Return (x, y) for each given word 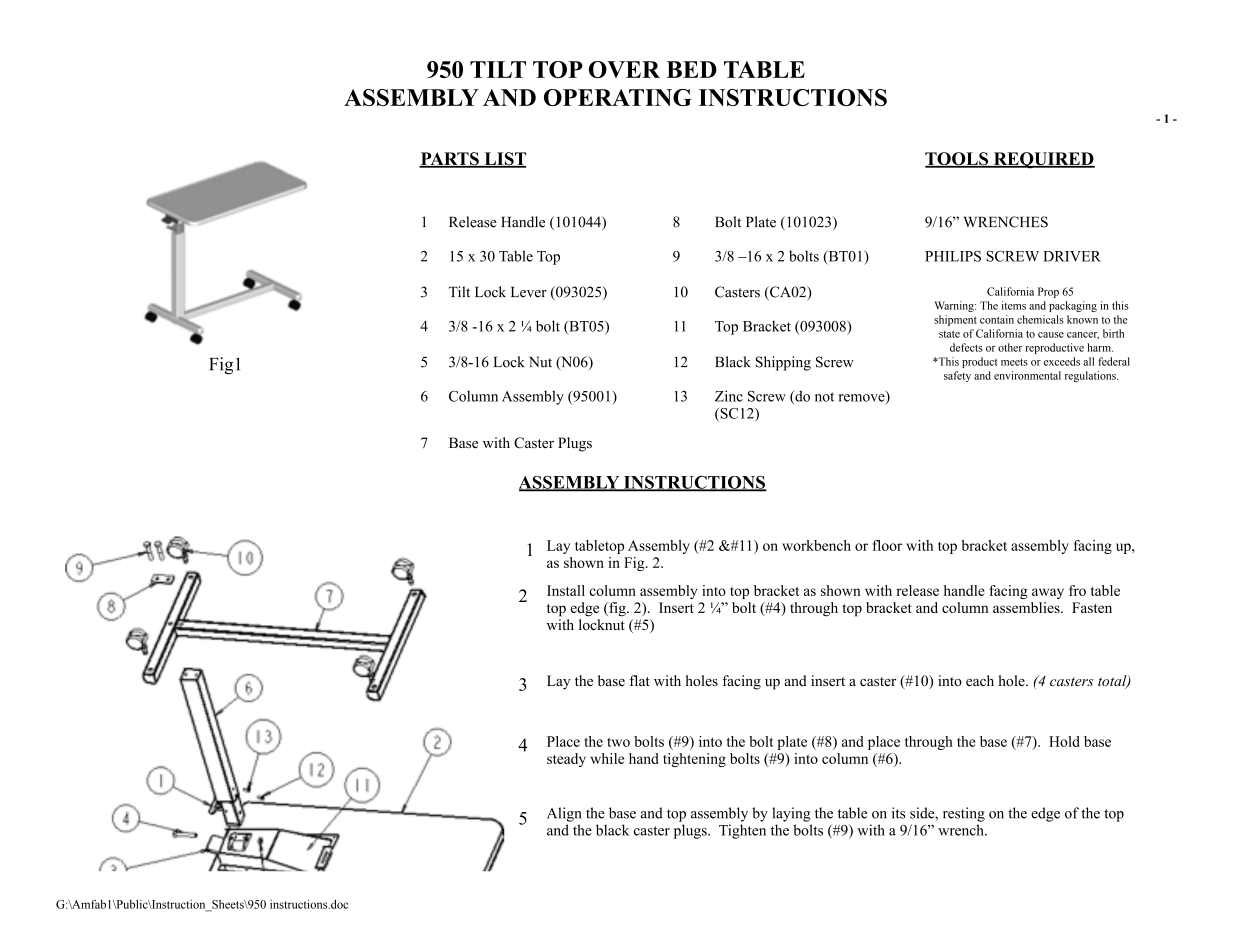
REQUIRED (1043, 160)
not (824, 397)
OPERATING (618, 97)
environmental (1027, 375)
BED (692, 69)
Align (564, 814)
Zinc (729, 396)
